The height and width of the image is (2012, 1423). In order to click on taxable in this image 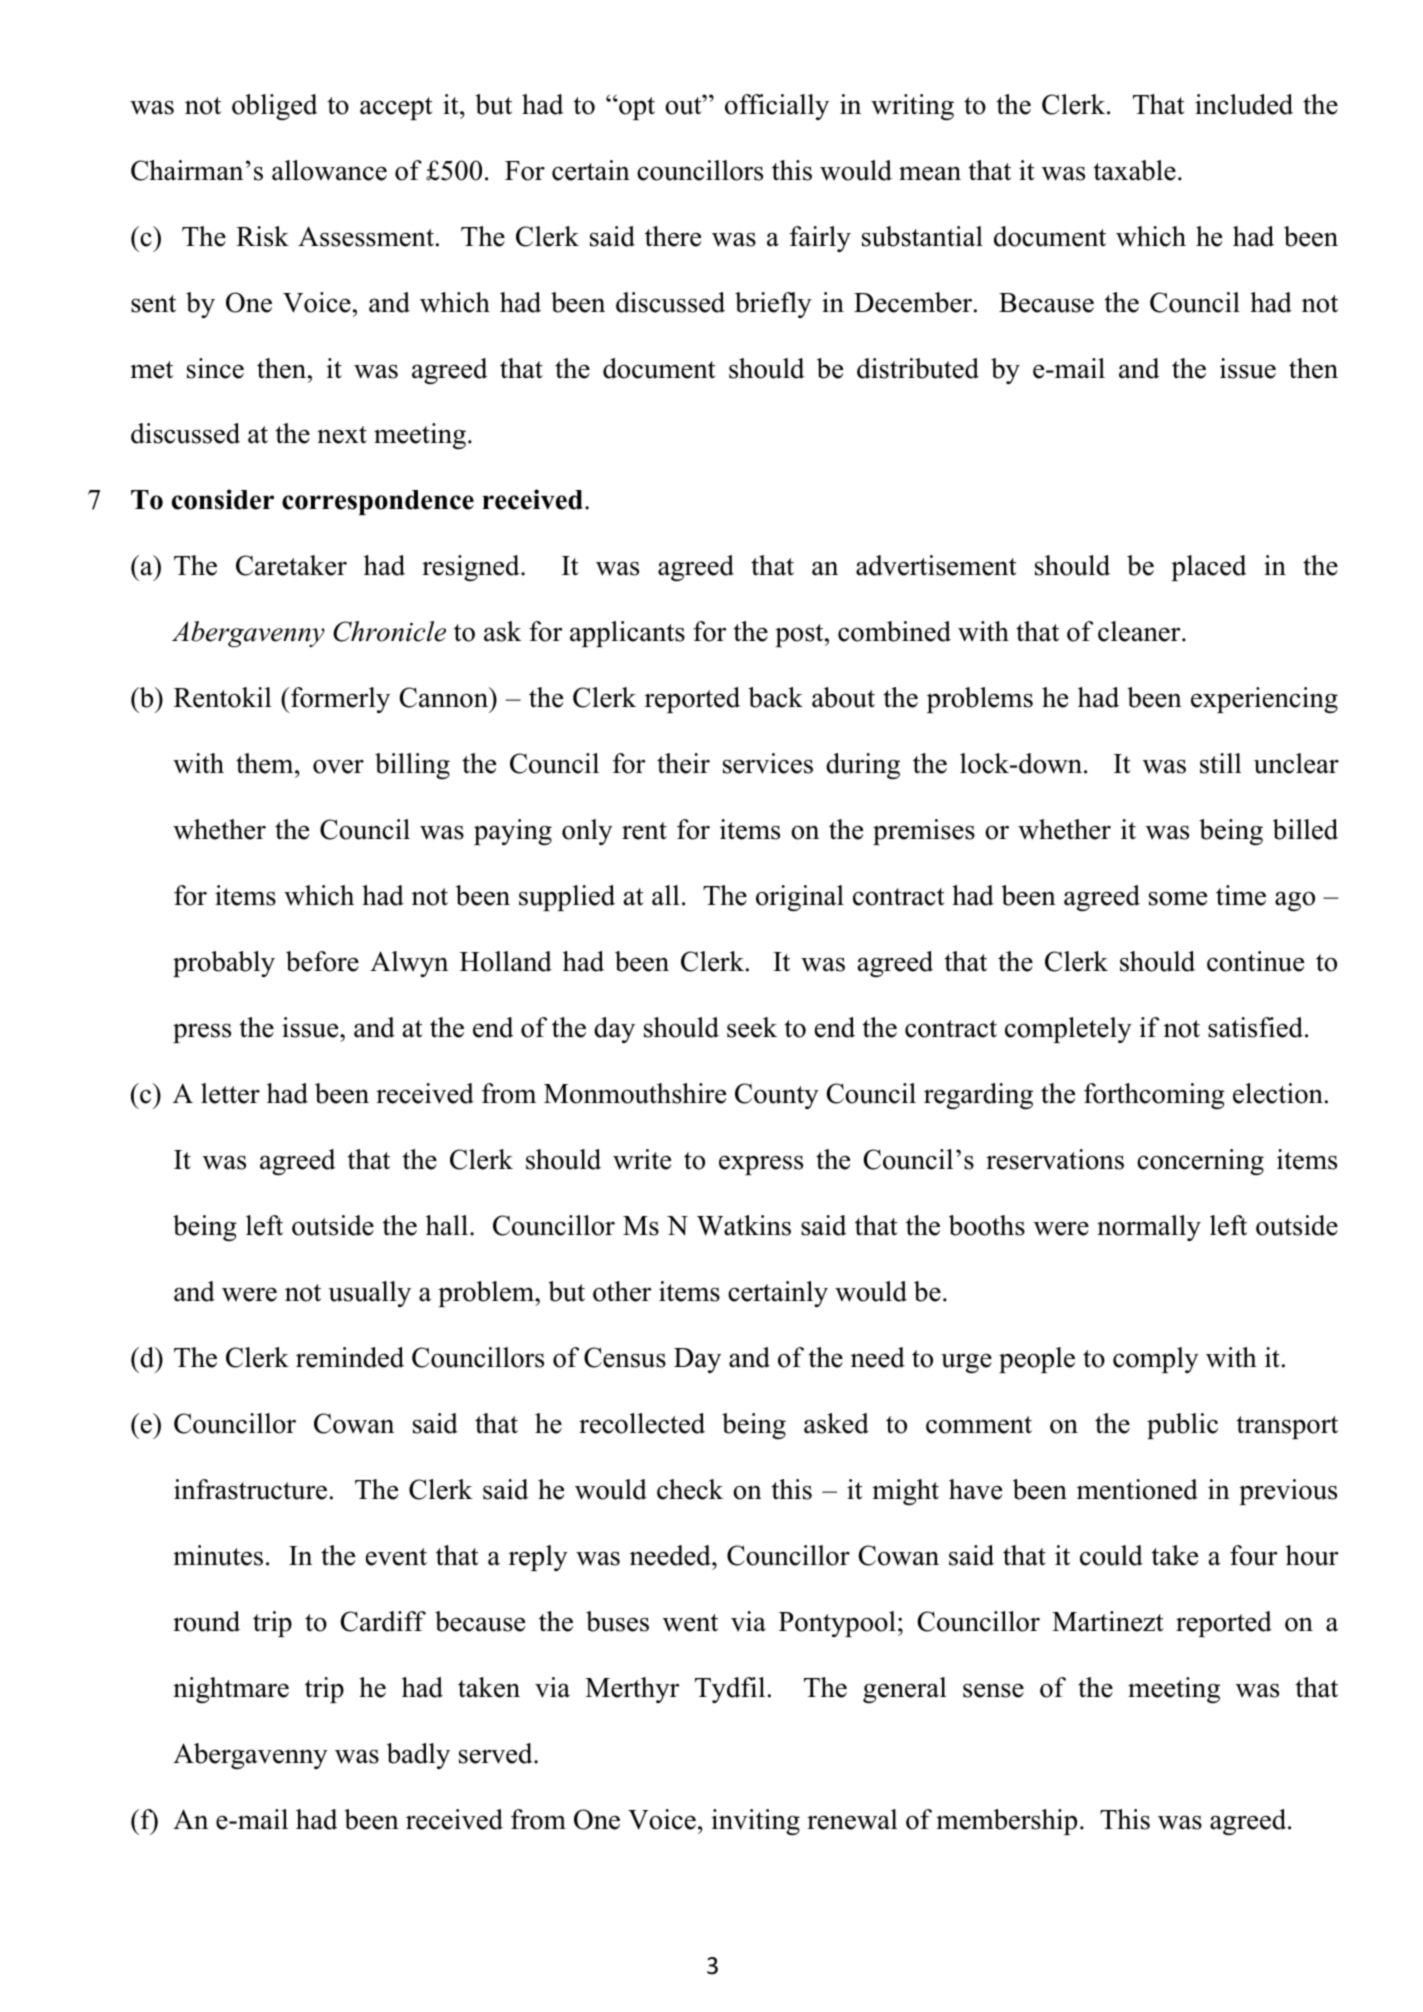, I will do `click(1134, 170)`.
